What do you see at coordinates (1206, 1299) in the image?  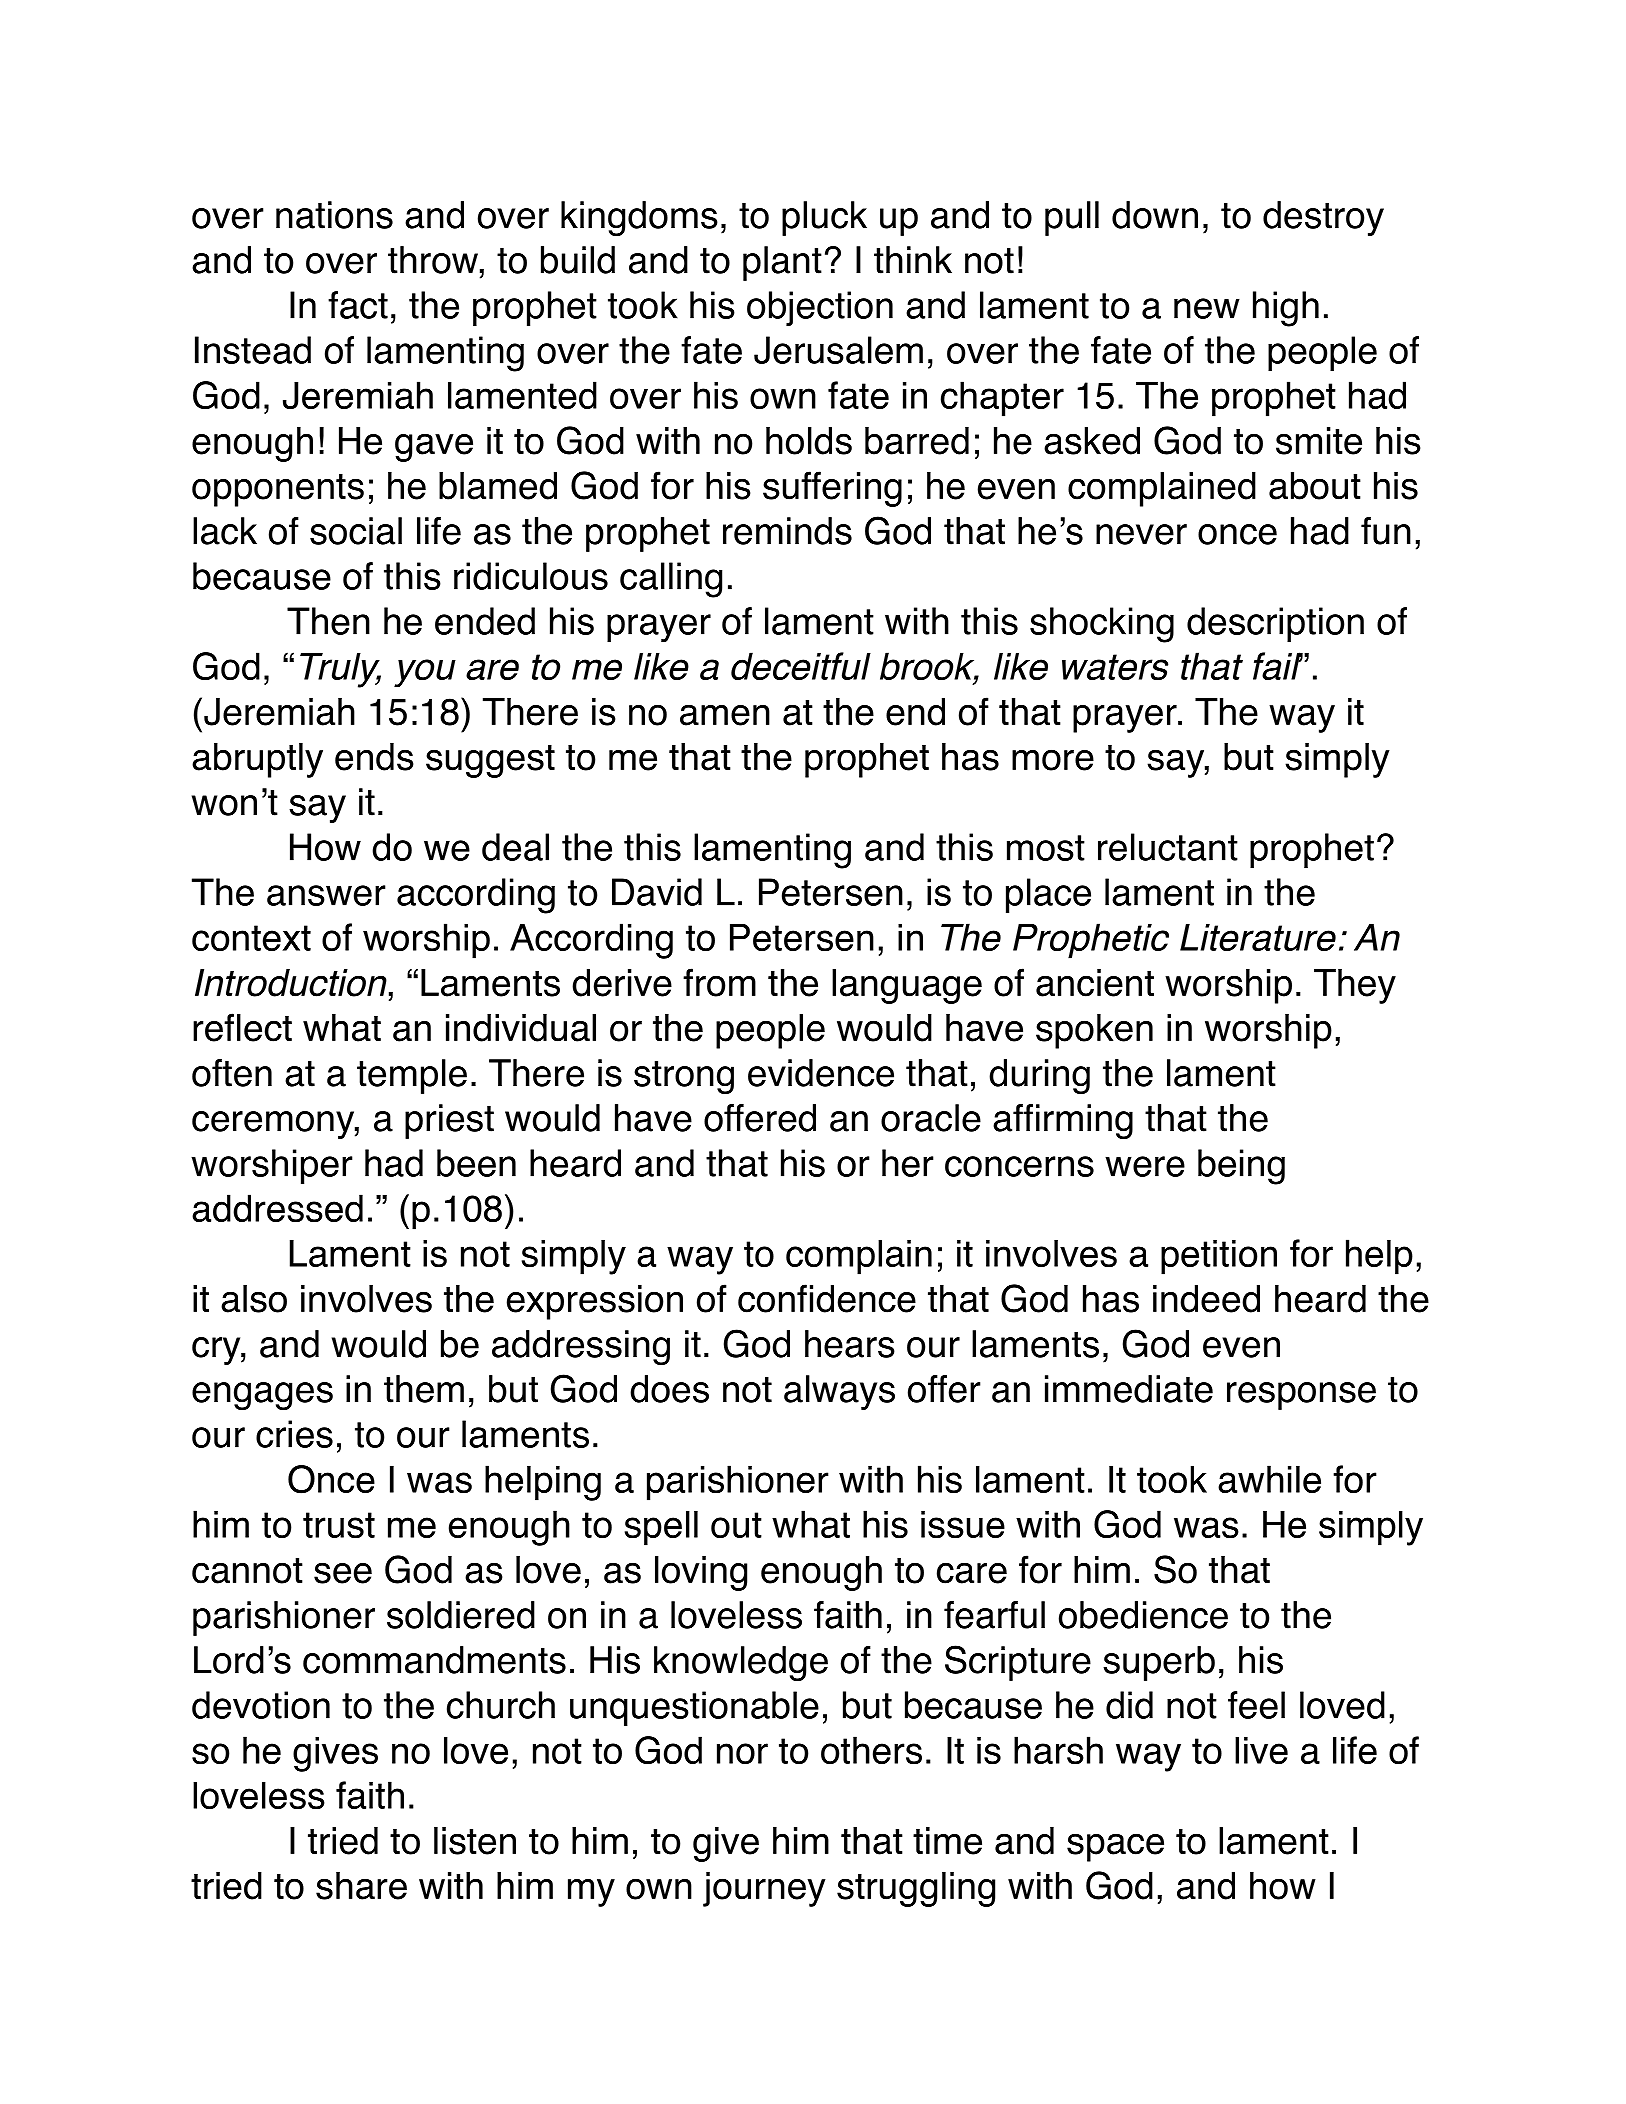 I see `indeed` at bounding box center [1206, 1299].
